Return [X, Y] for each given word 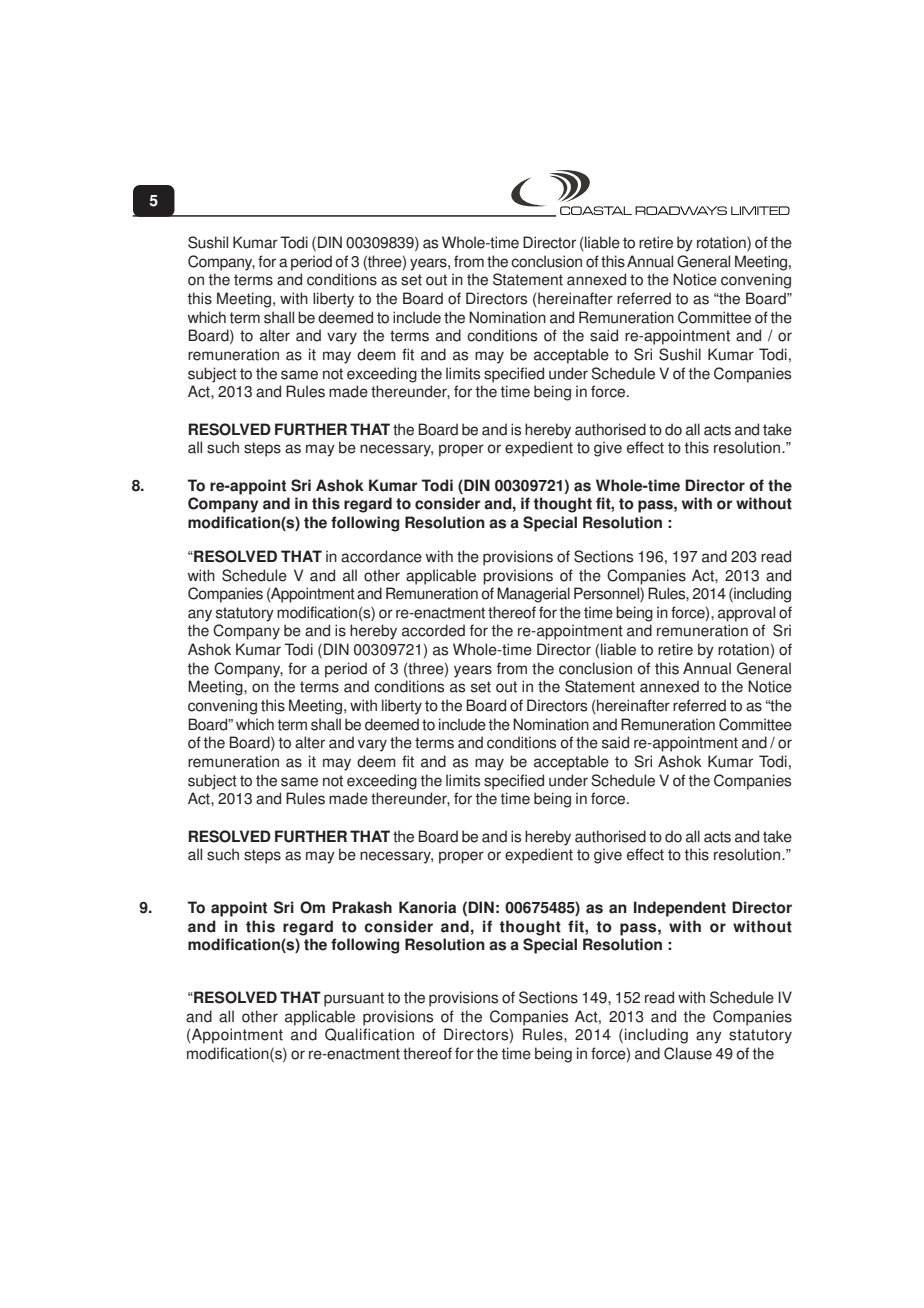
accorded [433, 630]
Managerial [533, 595]
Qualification [369, 1034]
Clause [688, 1053]
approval [746, 614]
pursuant [354, 999]
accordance [381, 556]
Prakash [362, 907]
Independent [680, 909]
